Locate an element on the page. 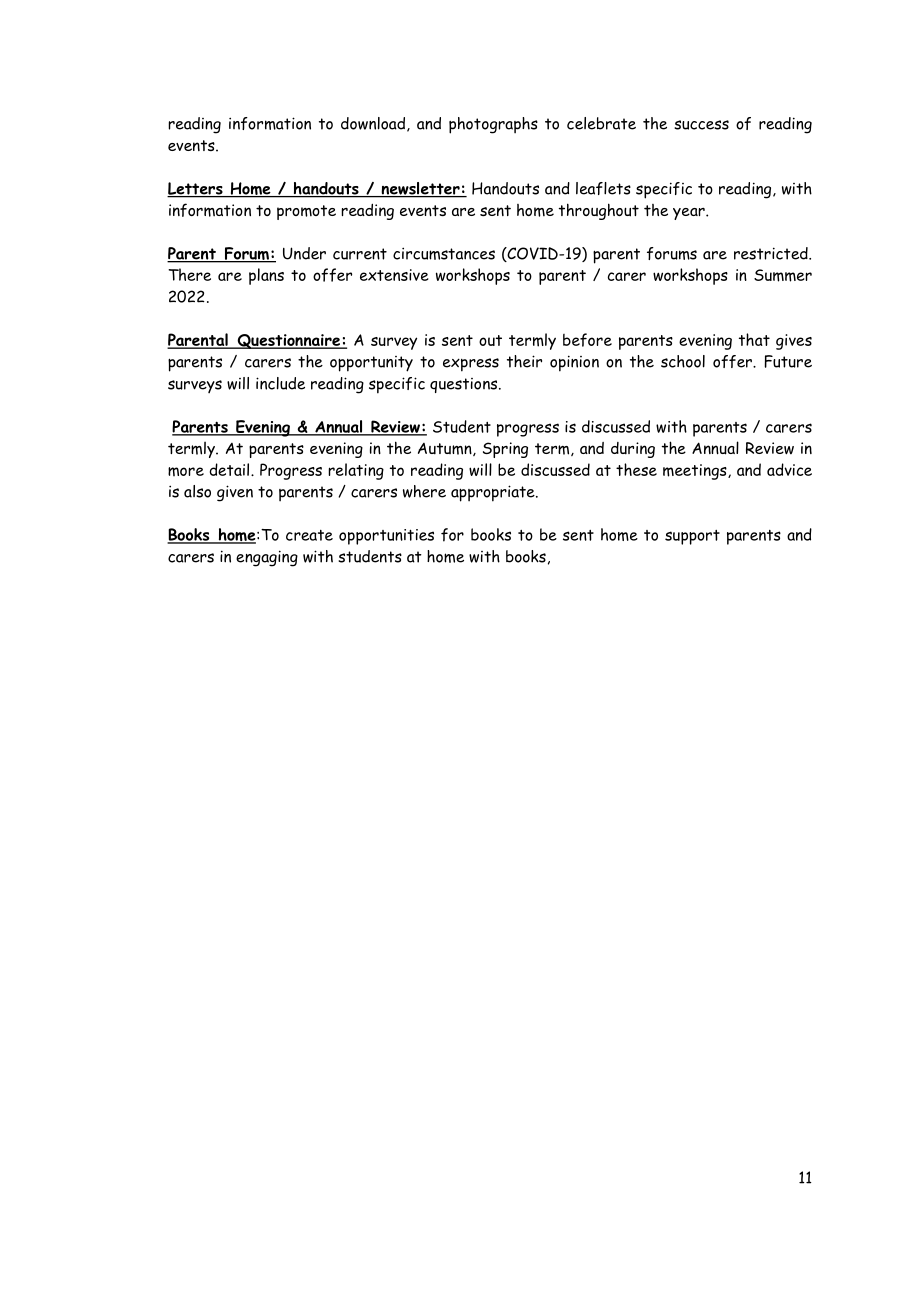  circumstances is located at coordinates (444, 253).
